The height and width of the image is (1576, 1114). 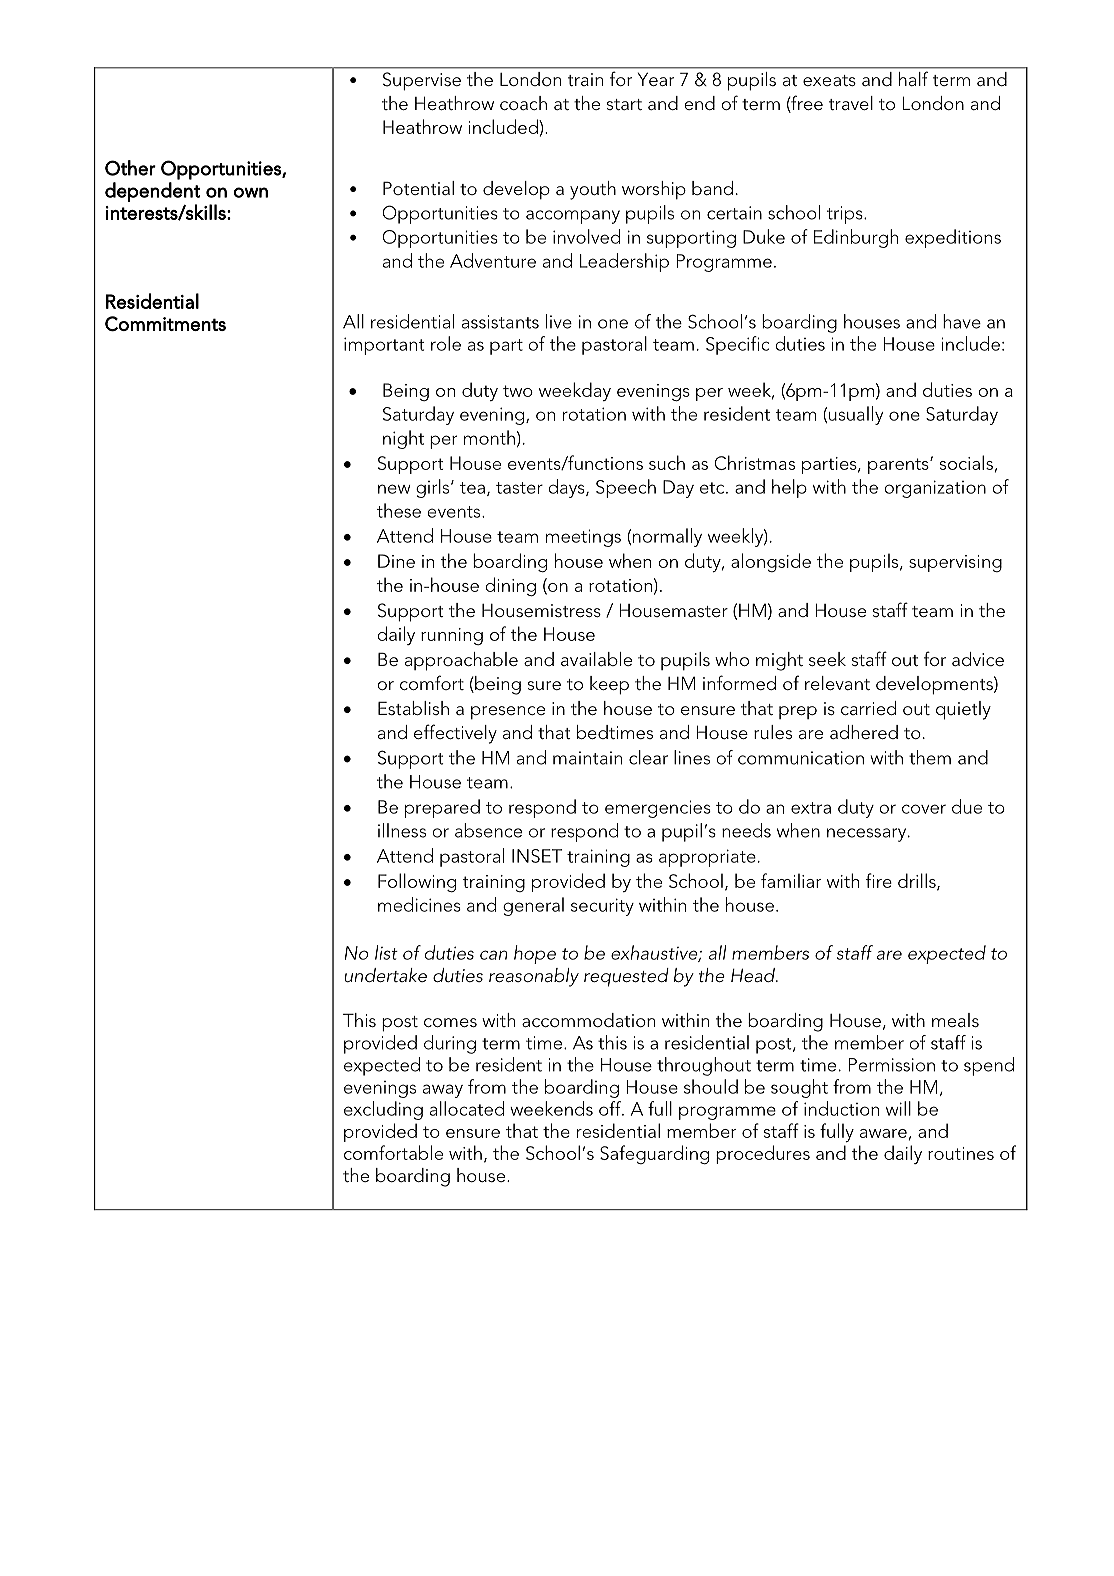 What do you see at coordinates (851, 103) in the image?
I see `travel` at bounding box center [851, 103].
